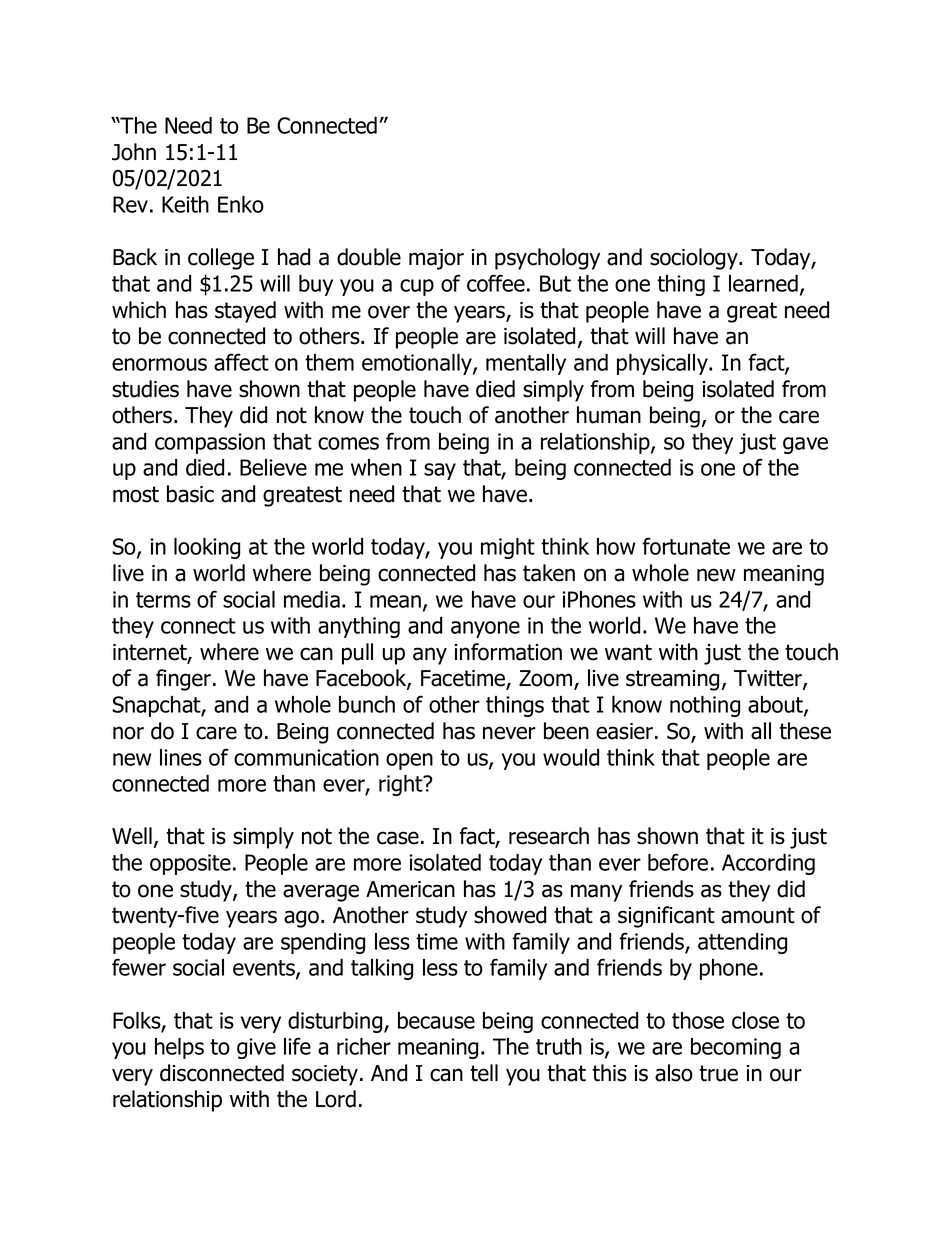 This screenshot has height=1233, width=952. I want to click on terms, so click(163, 600).
